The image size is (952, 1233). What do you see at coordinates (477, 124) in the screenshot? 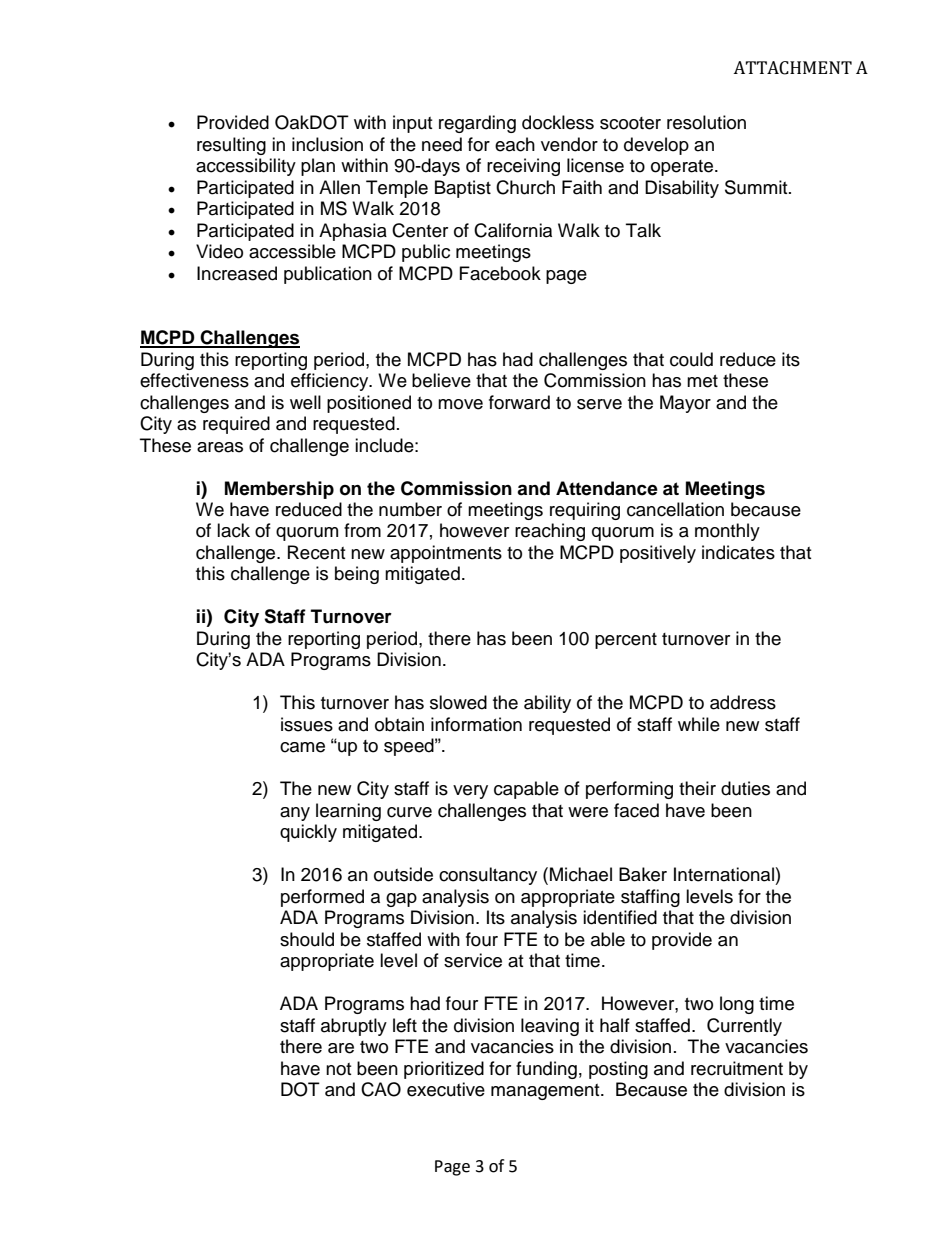
I see `regarding` at bounding box center [477, 124].
